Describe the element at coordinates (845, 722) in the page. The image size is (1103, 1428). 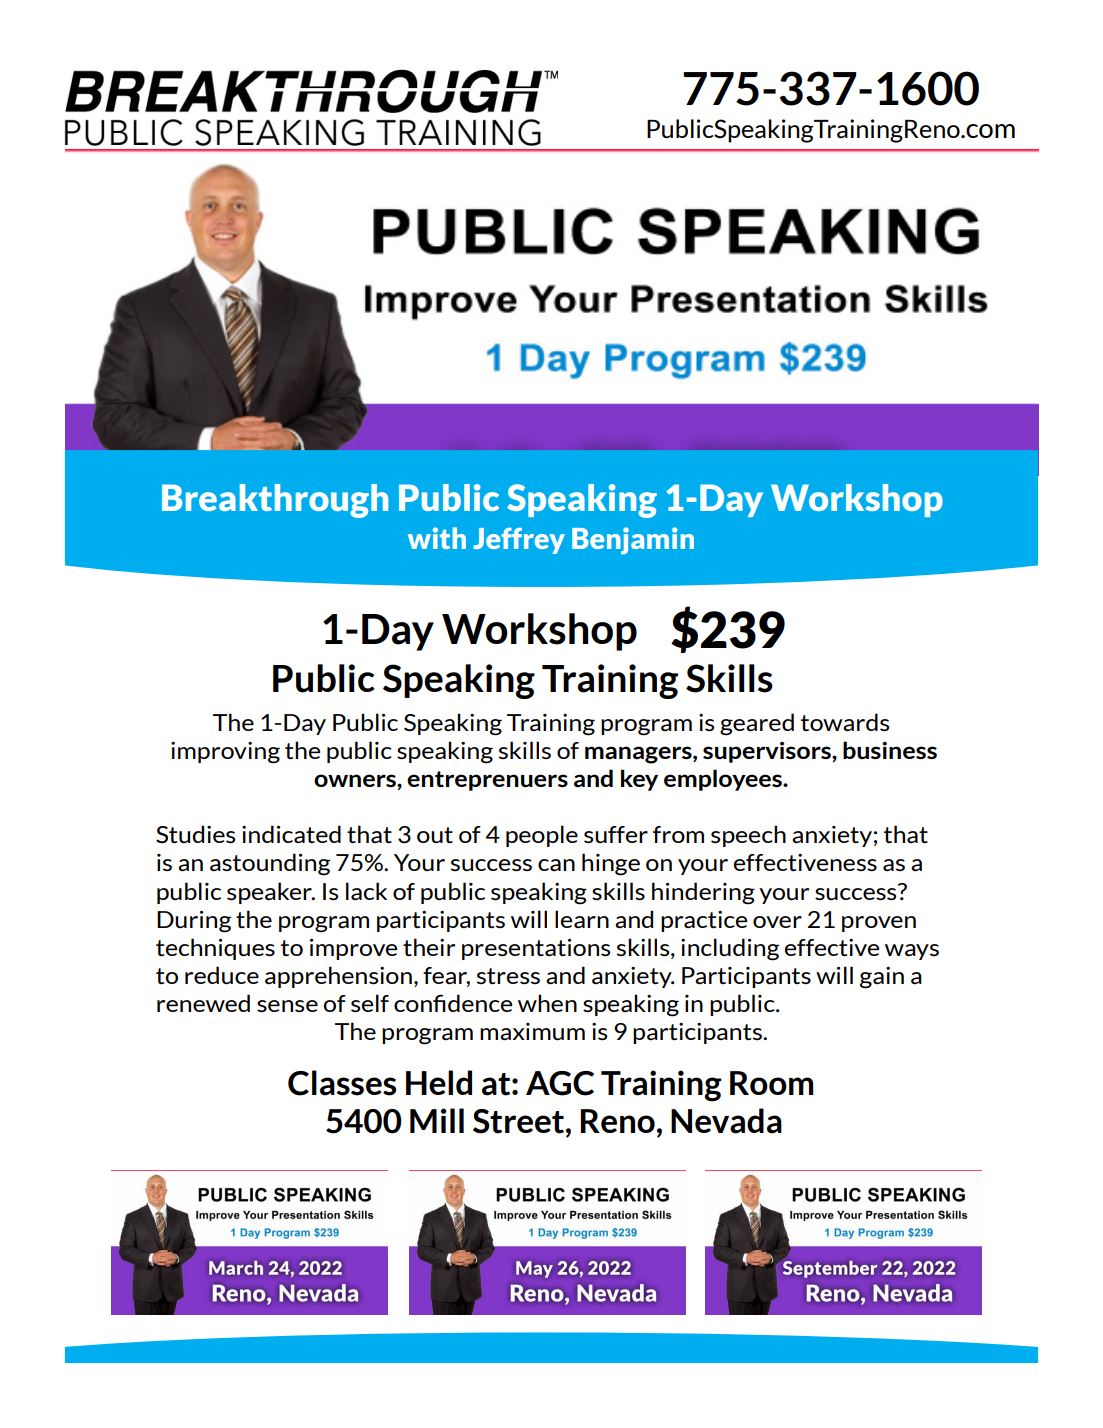
I see `towards` at that location.
